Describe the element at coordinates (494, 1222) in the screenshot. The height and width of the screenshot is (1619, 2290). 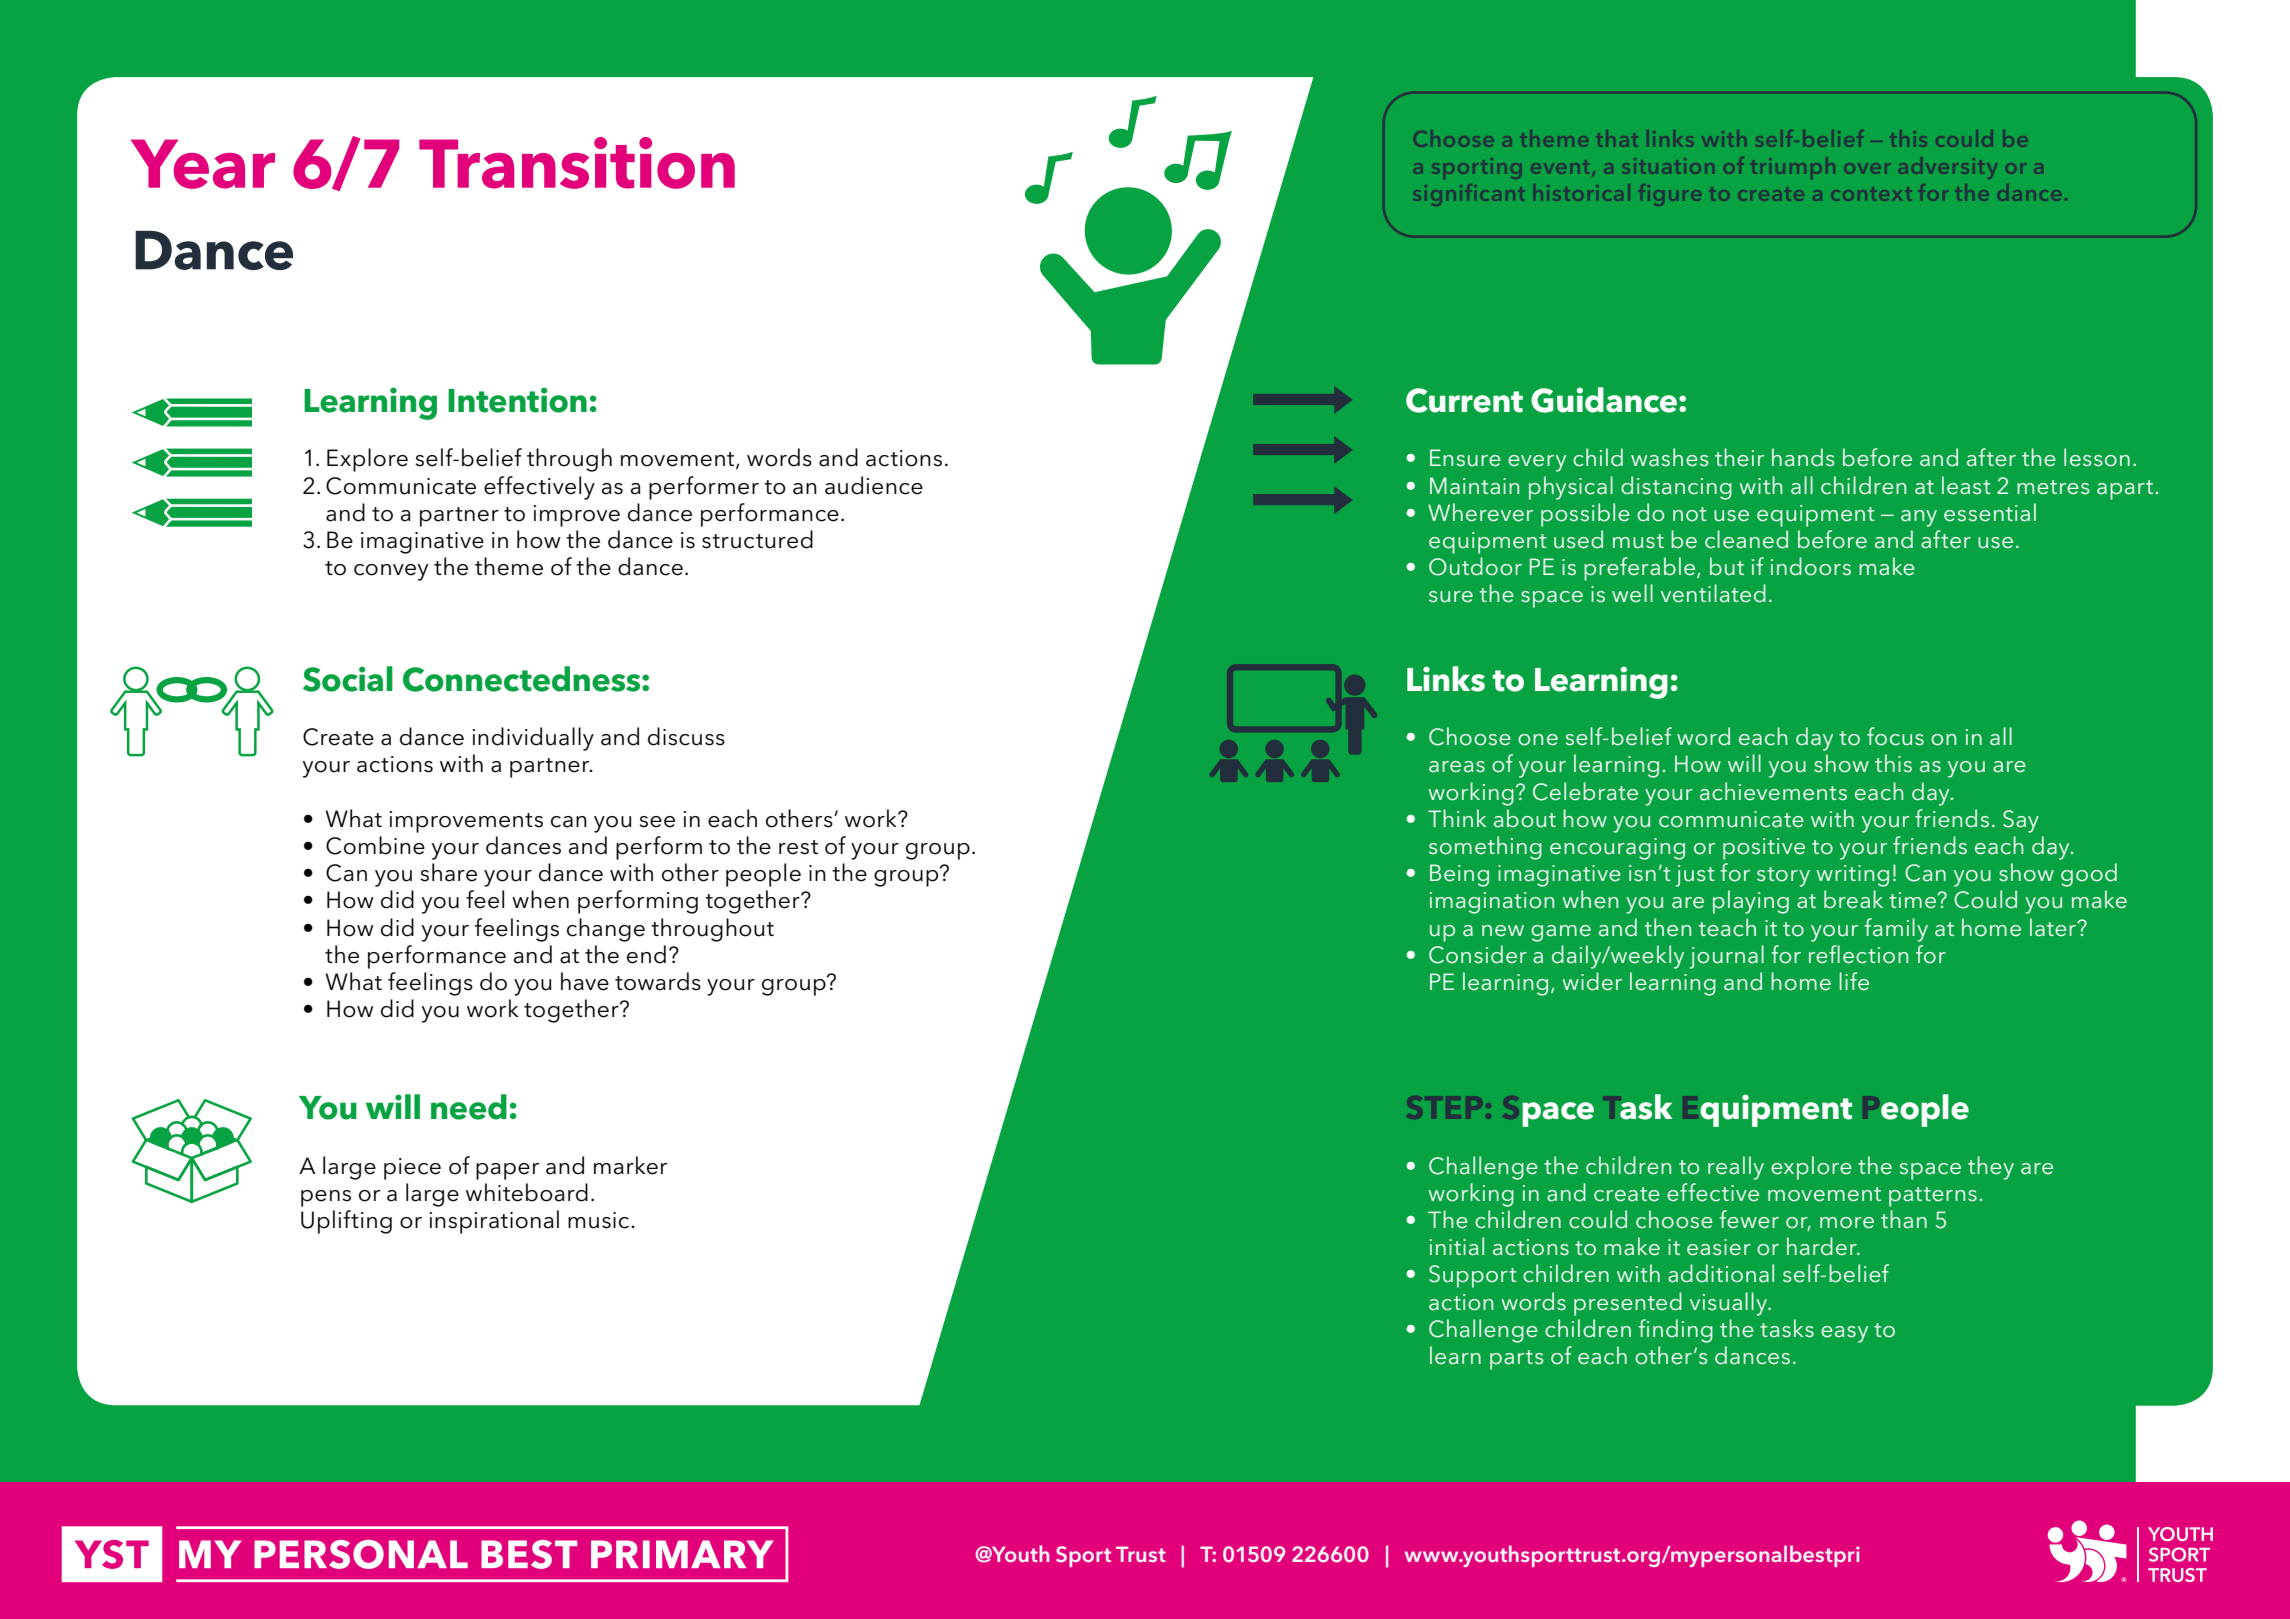
I see `inspirational` at that location.
